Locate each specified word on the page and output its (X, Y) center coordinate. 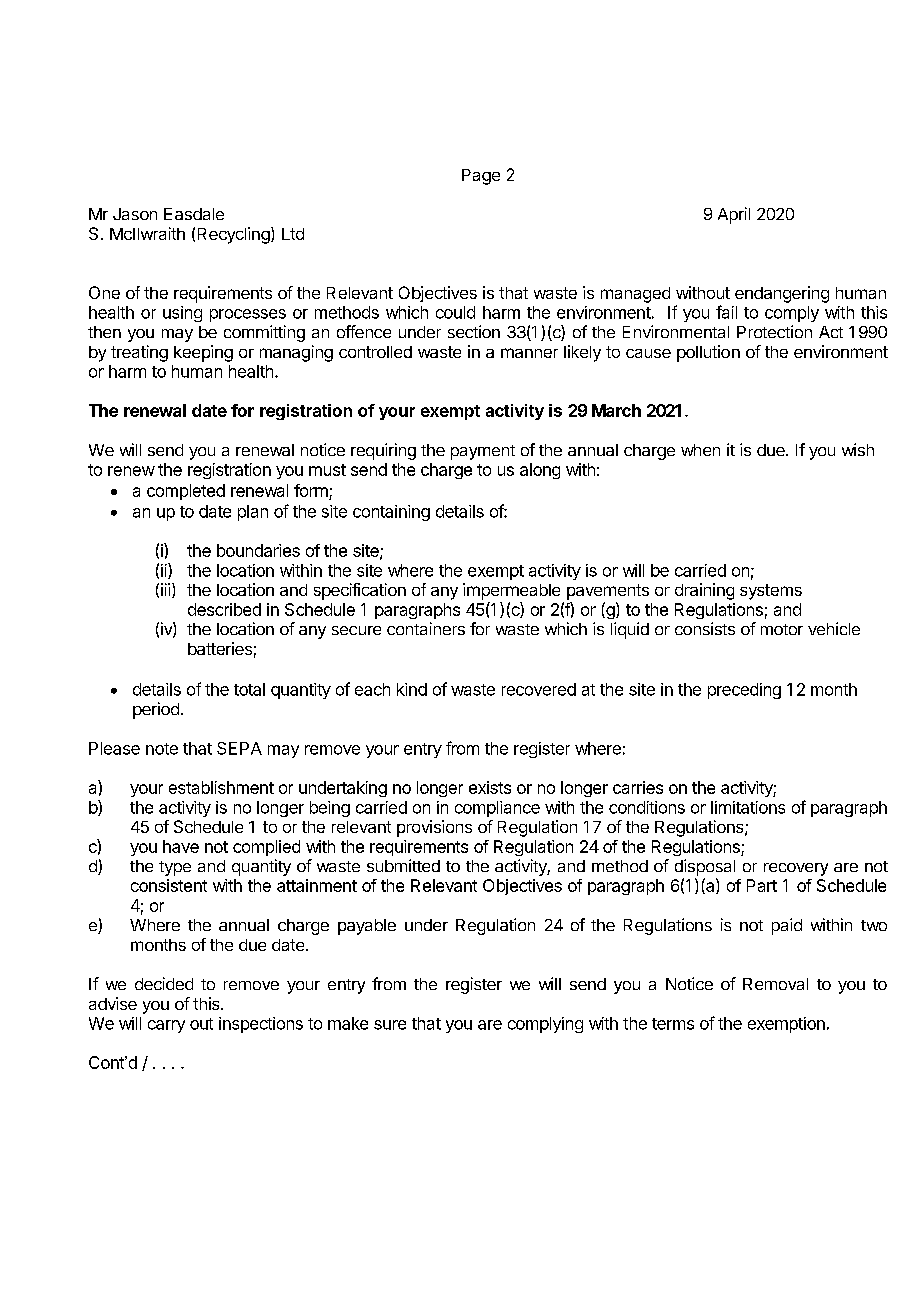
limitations (748, 807)
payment (483, 452)
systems (771, 592)
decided (164, 983)
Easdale (194, 214)
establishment (221, 787)
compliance (497, 809)
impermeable (511, 591)
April (734, 215)
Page (481, 177)
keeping (203, 353)
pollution (708, 353)
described (224, 609)
